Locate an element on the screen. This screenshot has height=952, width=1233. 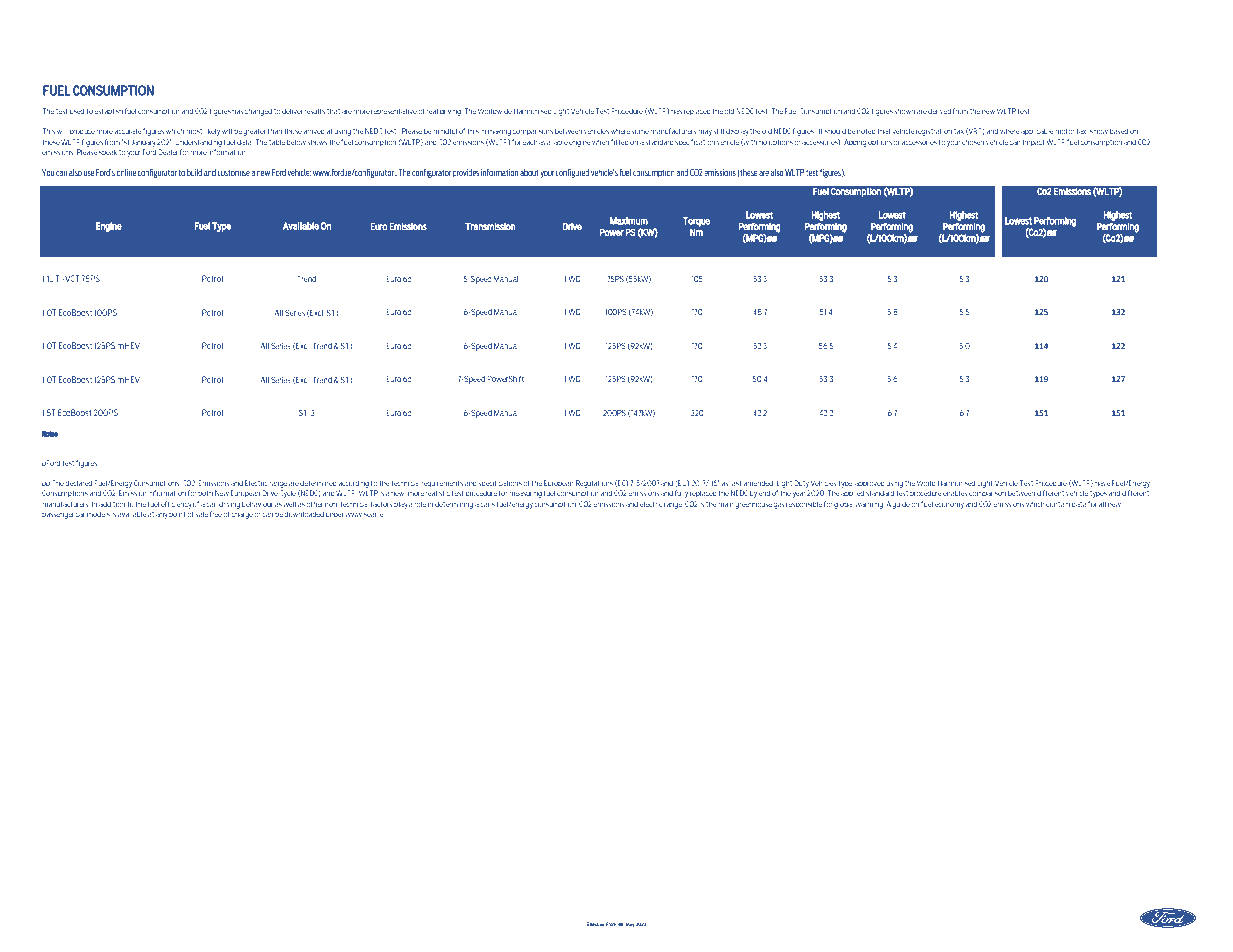
measuring is located at coordinates (525, 494).
